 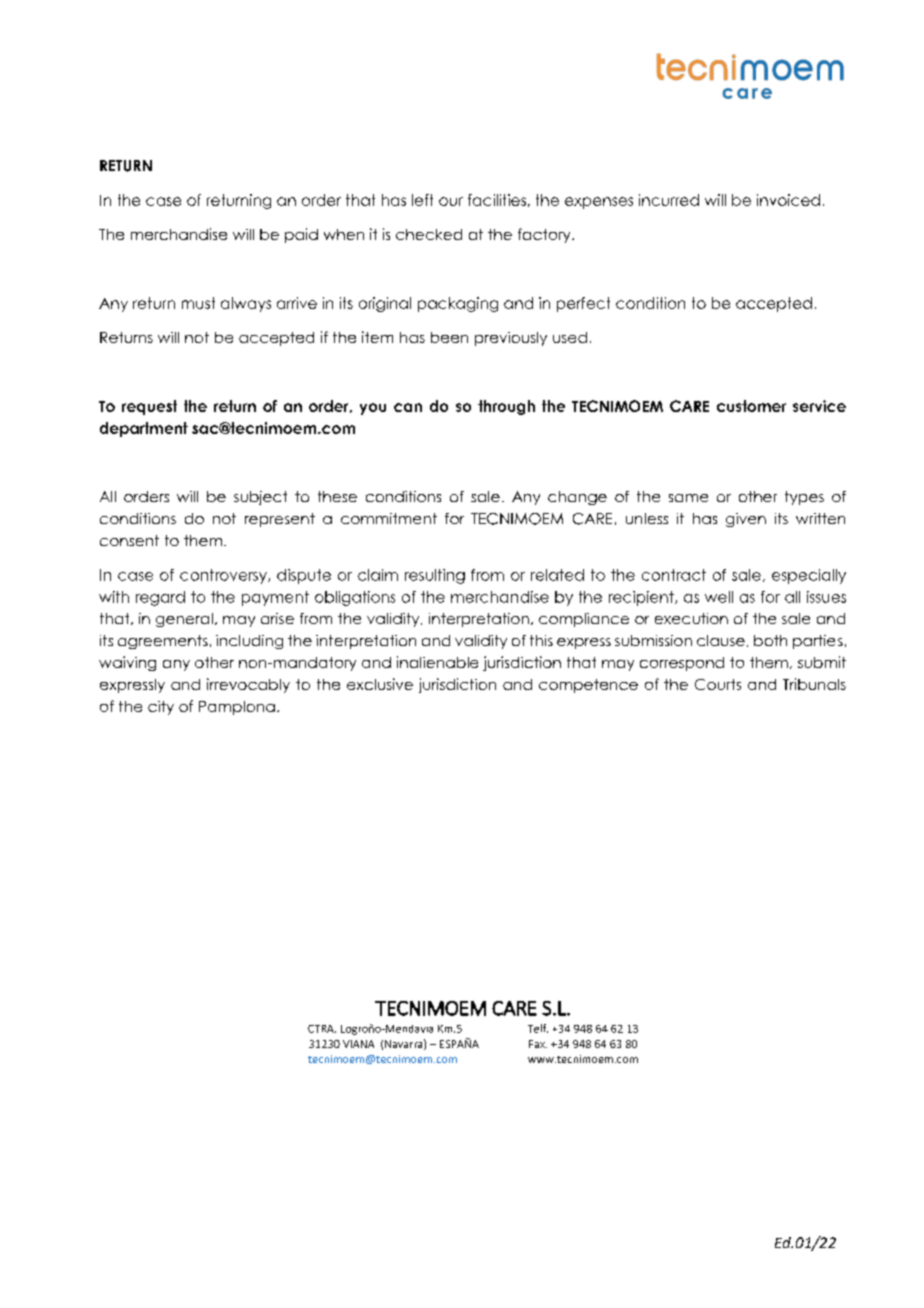 What do you see at coordinates (301, 235) in the document?
I see `paid` at bounding box center [301, 235].
